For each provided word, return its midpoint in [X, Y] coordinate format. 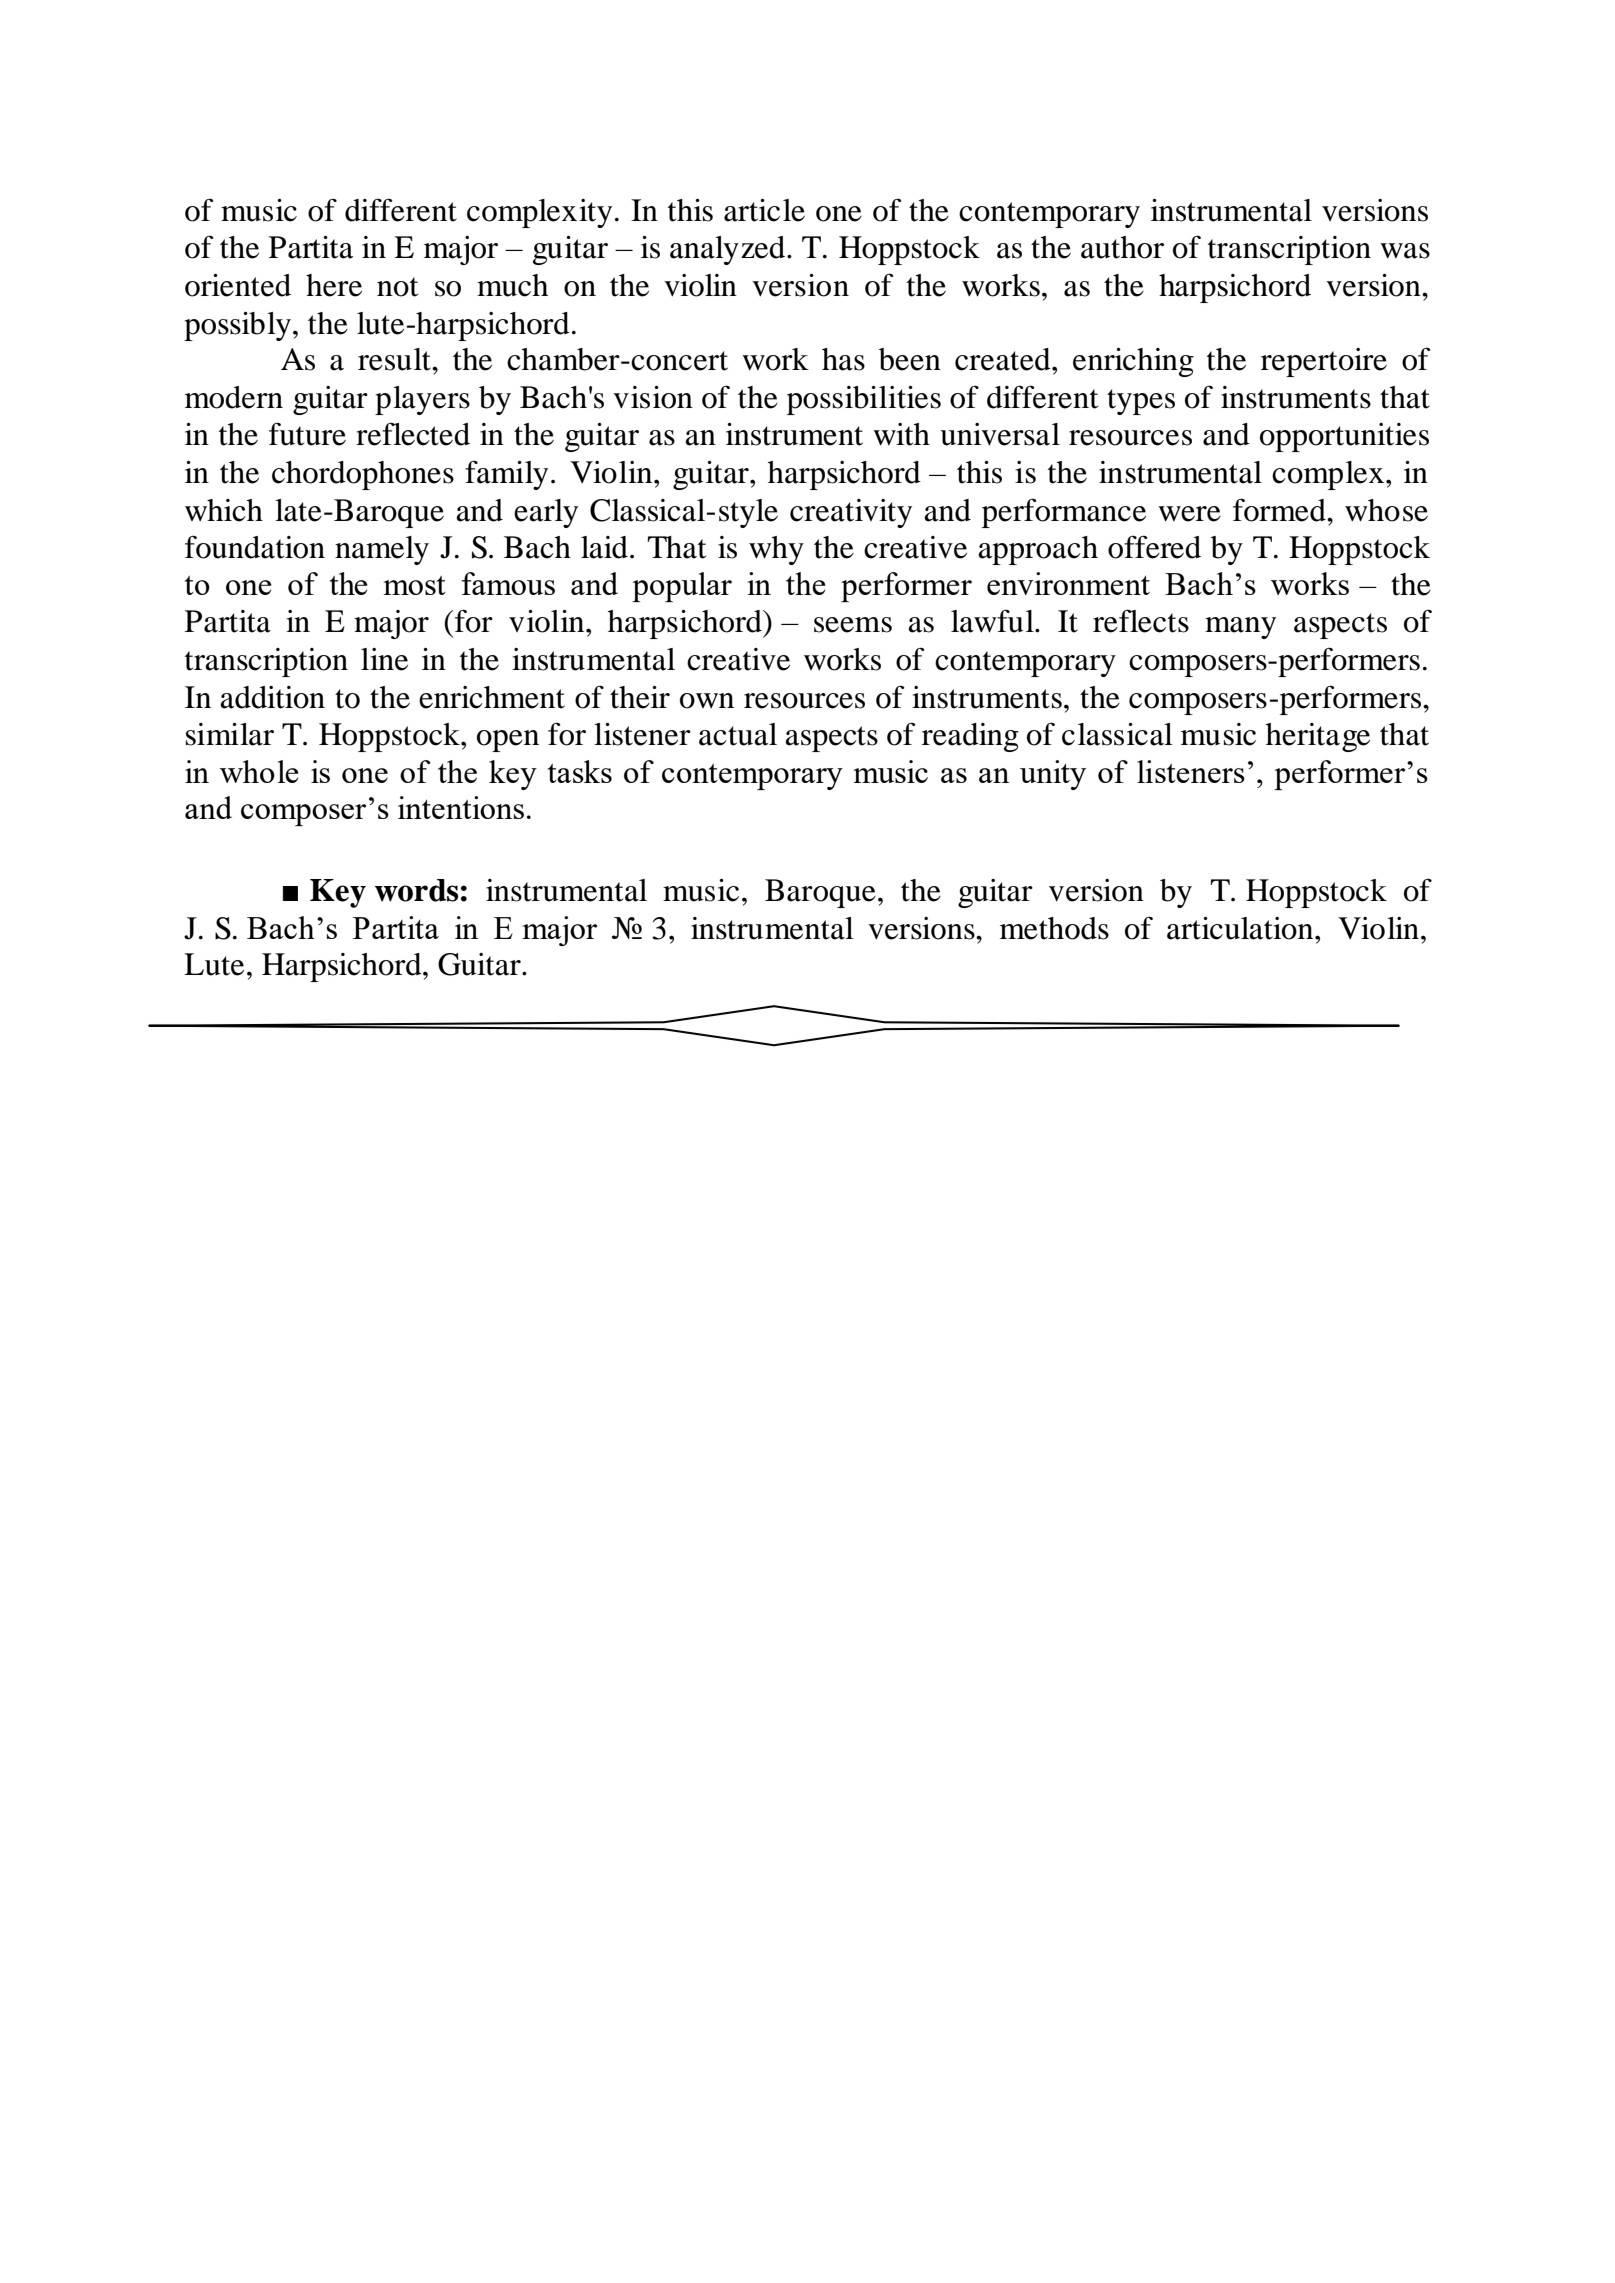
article [764, 210]
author [1122, 247]
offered [1154, 547]
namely [382, 550]
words [416, 890]
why [776, 550]
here [334, 285]
